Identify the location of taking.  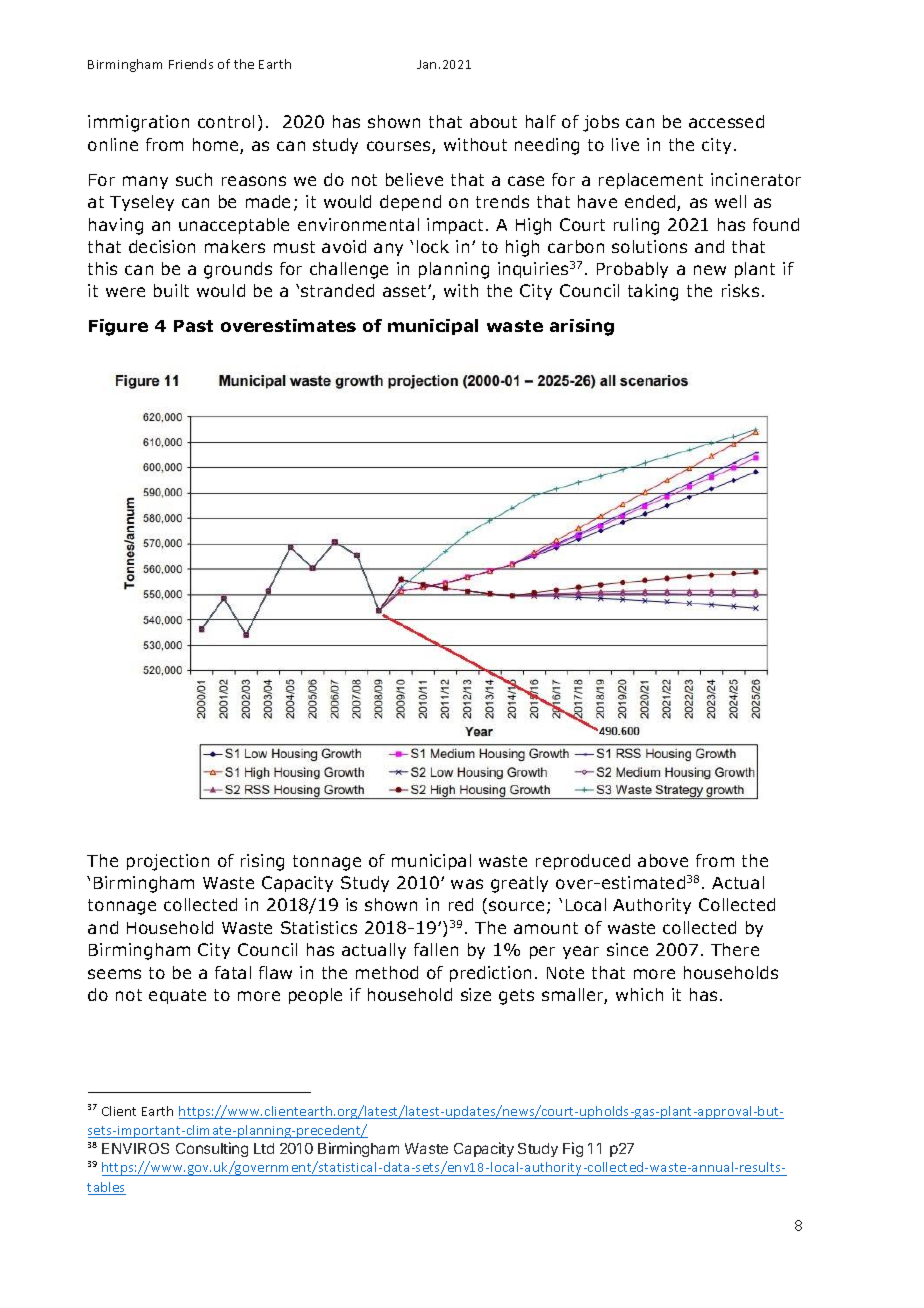
(653, 292).
